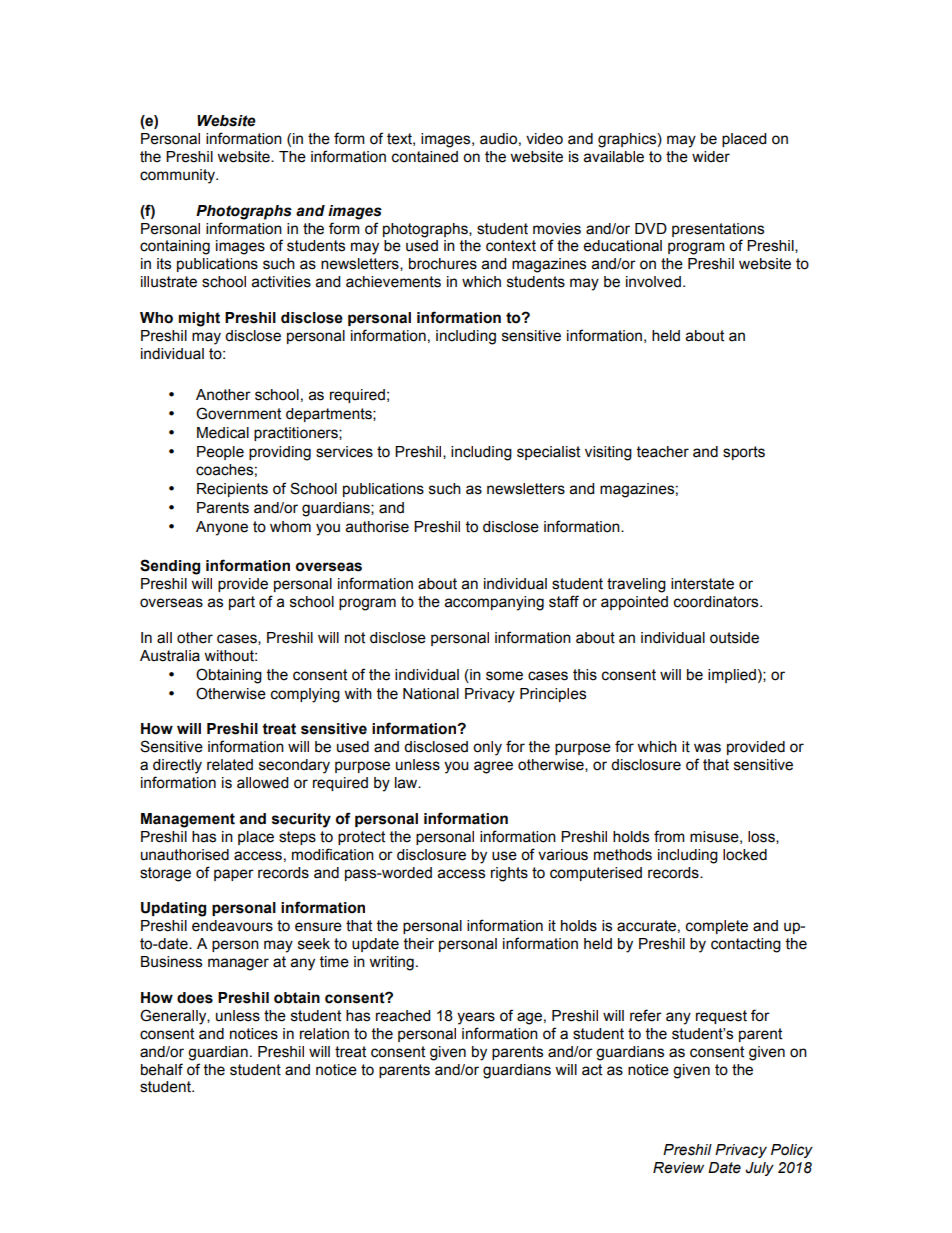  I want to click on Government, so click(238, 413).
